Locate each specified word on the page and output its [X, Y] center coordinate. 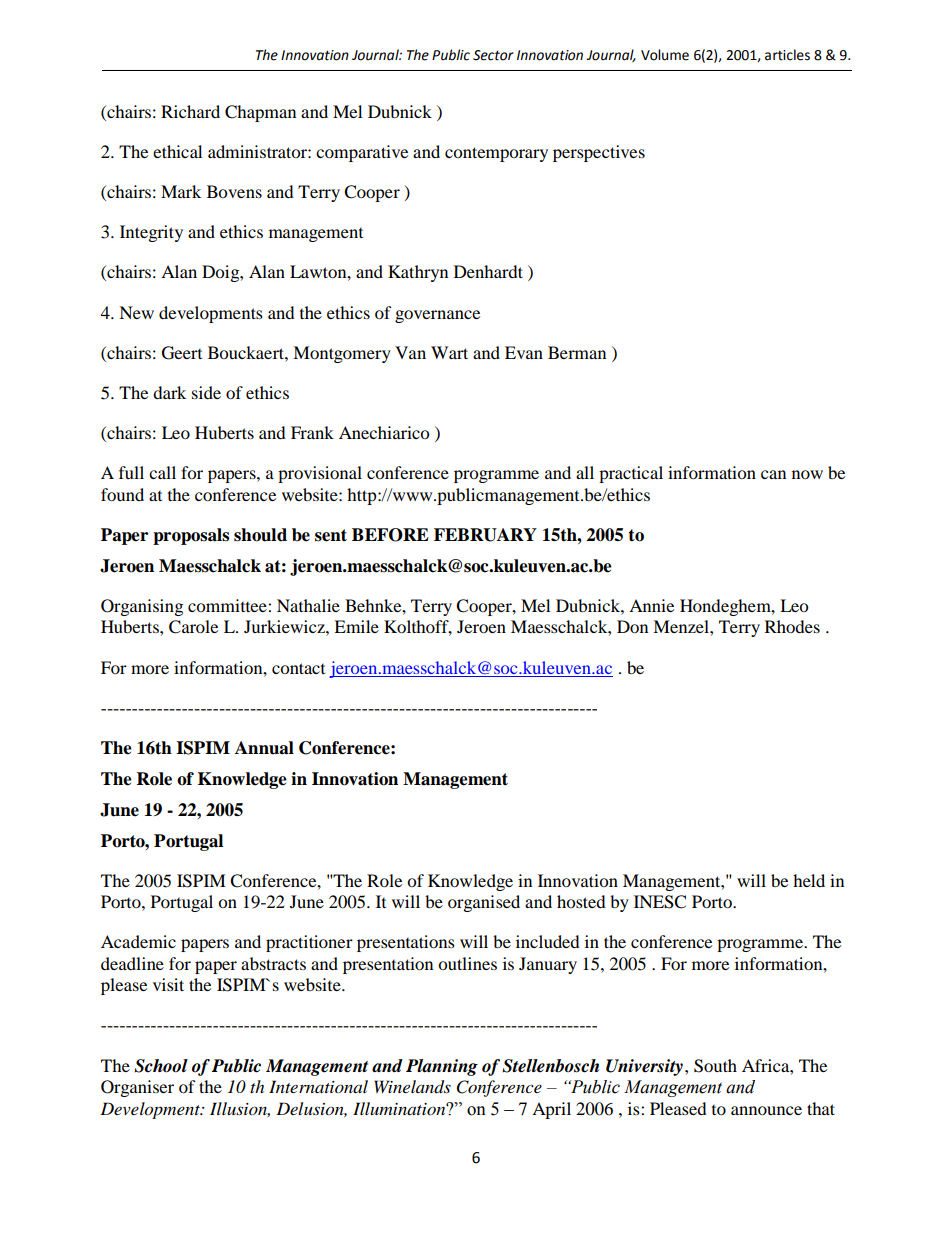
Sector [493, 55]
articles [787, 55]
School [161, 1066]
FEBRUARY [485, 535]
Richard [190, 111]
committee [228, 605]
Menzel [682, 626]
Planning [442, 1067]
